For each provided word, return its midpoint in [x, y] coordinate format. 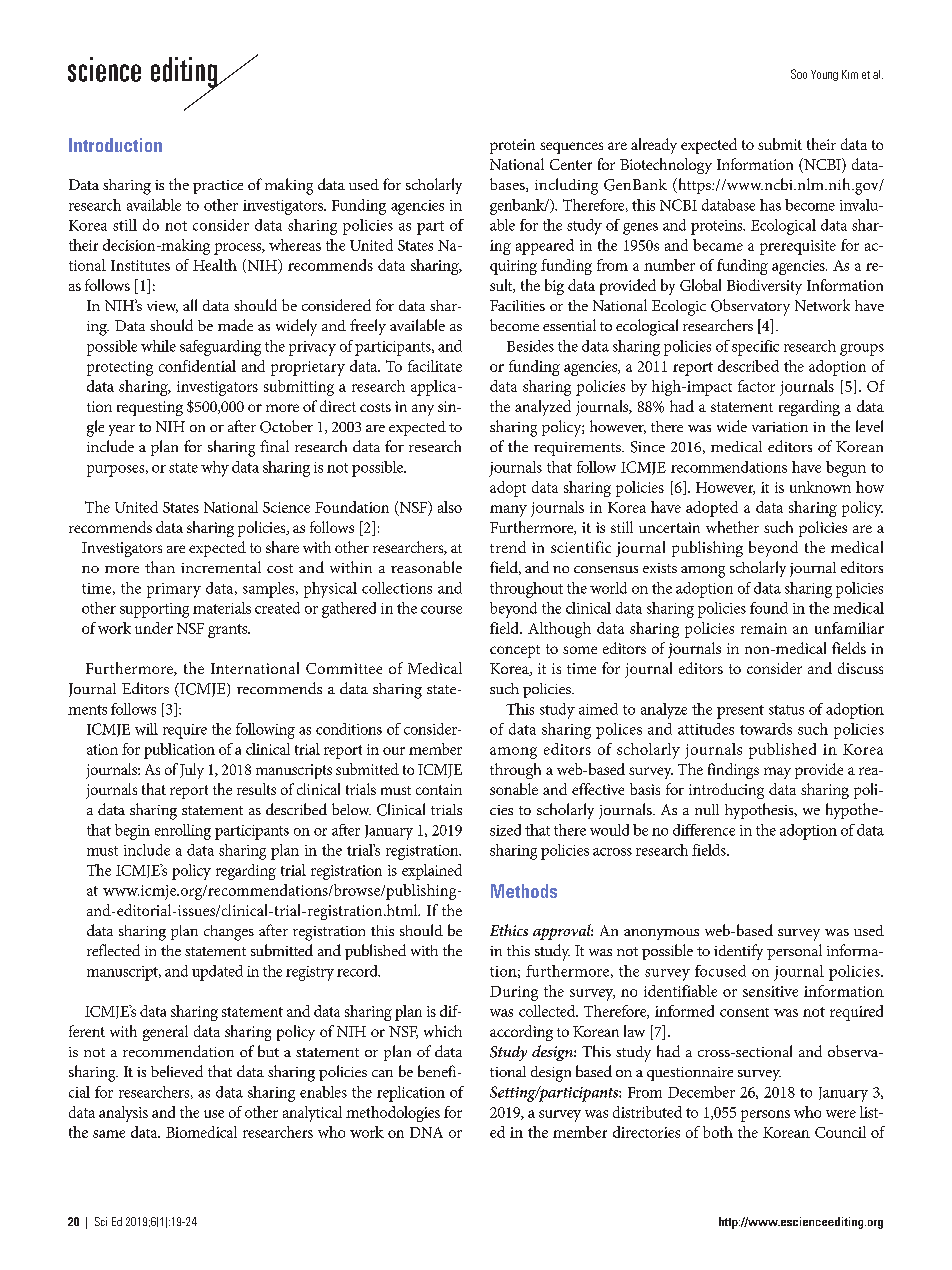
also [450, 507]
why [215, 469]
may [777, 773]
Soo [799, 74]
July [192, 771]
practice [218, 187]
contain [439, 789]
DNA [426, 1132]
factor [756, 386]
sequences [571, 148]
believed [177, 1071]
